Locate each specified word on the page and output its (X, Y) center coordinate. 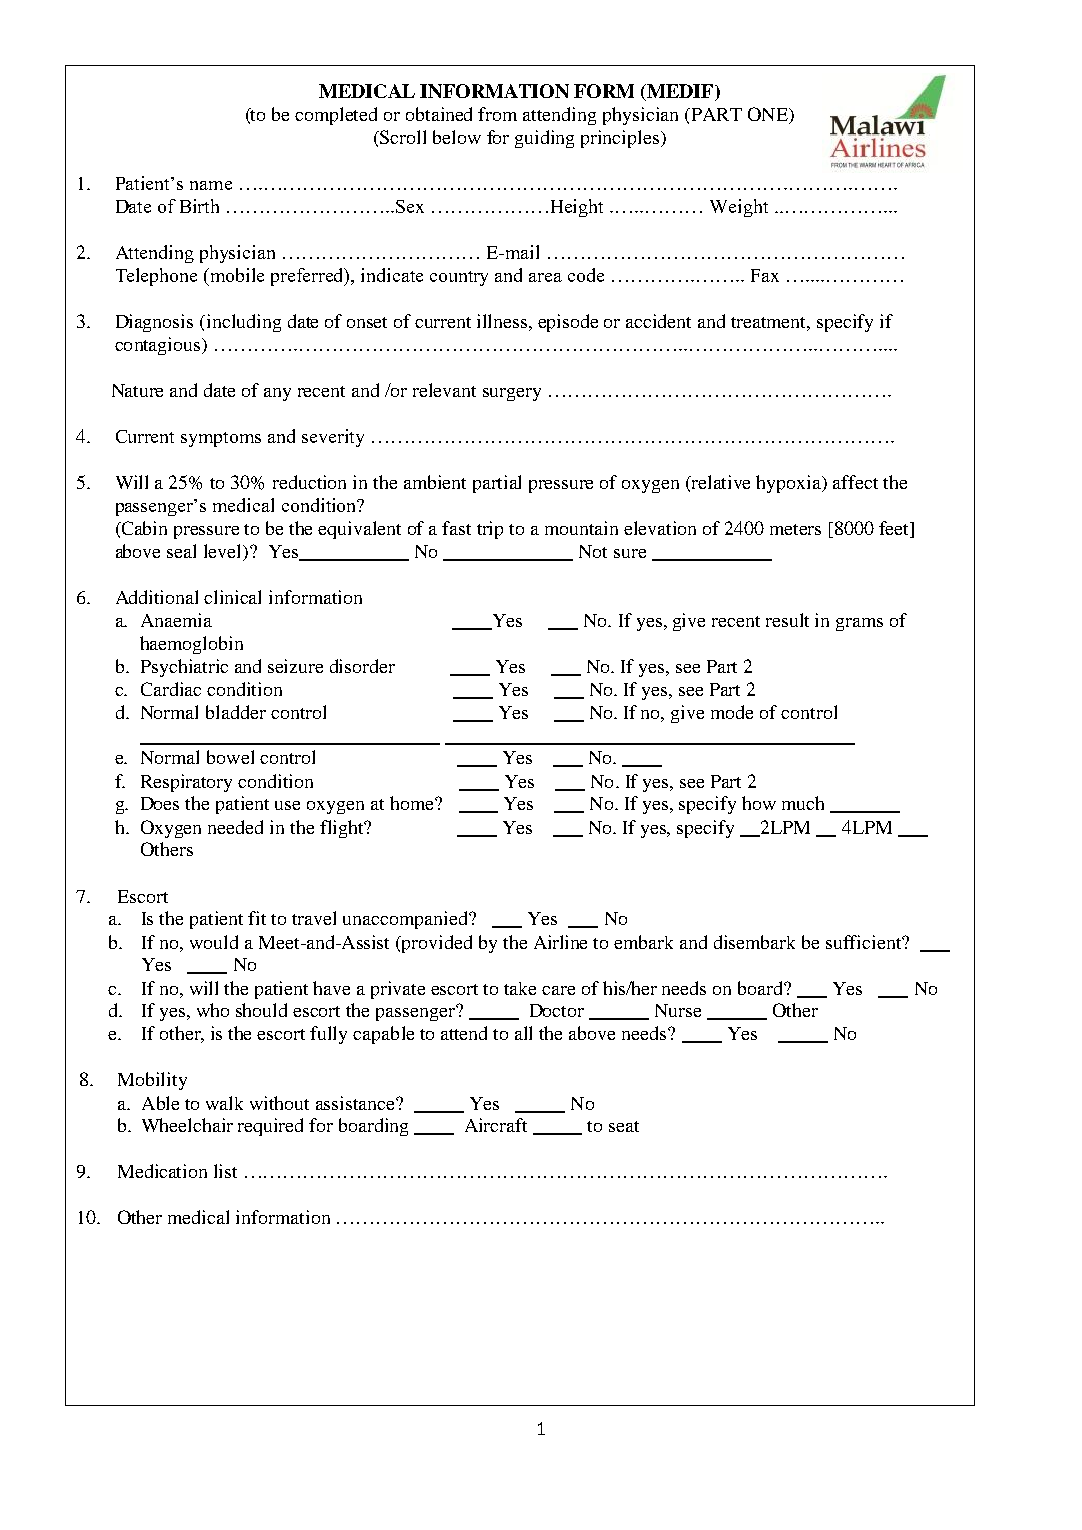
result (787, 620)
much (803, 803)
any (277, 394)
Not (593, 551)
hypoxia (790, 484)
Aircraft (496, 1125)
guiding (544, 139)
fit (257, 918)
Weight (739, 208)
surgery (512, 394)
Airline (560, 942)
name (211, 185)
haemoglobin (191, 645)
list (225, 1171)
